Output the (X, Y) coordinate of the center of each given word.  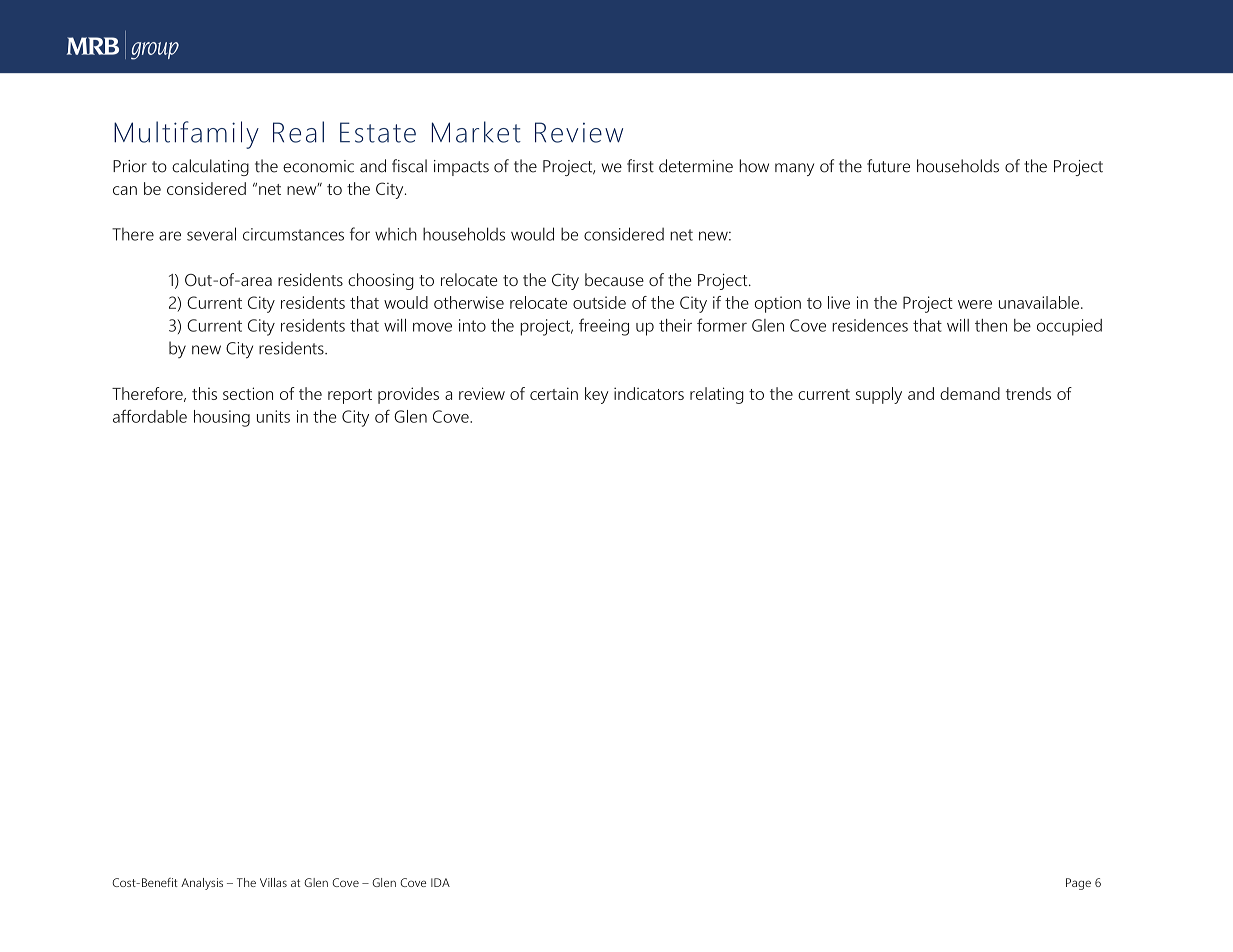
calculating (210, 167)
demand (970, 393)
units (273, 416)
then (991, 325)
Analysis (202, 884)
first (640, 166)
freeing (604, 327)
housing (222, 418)
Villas (273, 882)
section (248, 393)
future (888, 166)
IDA (440, 882)
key (597, 395)
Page (1078, 884)
